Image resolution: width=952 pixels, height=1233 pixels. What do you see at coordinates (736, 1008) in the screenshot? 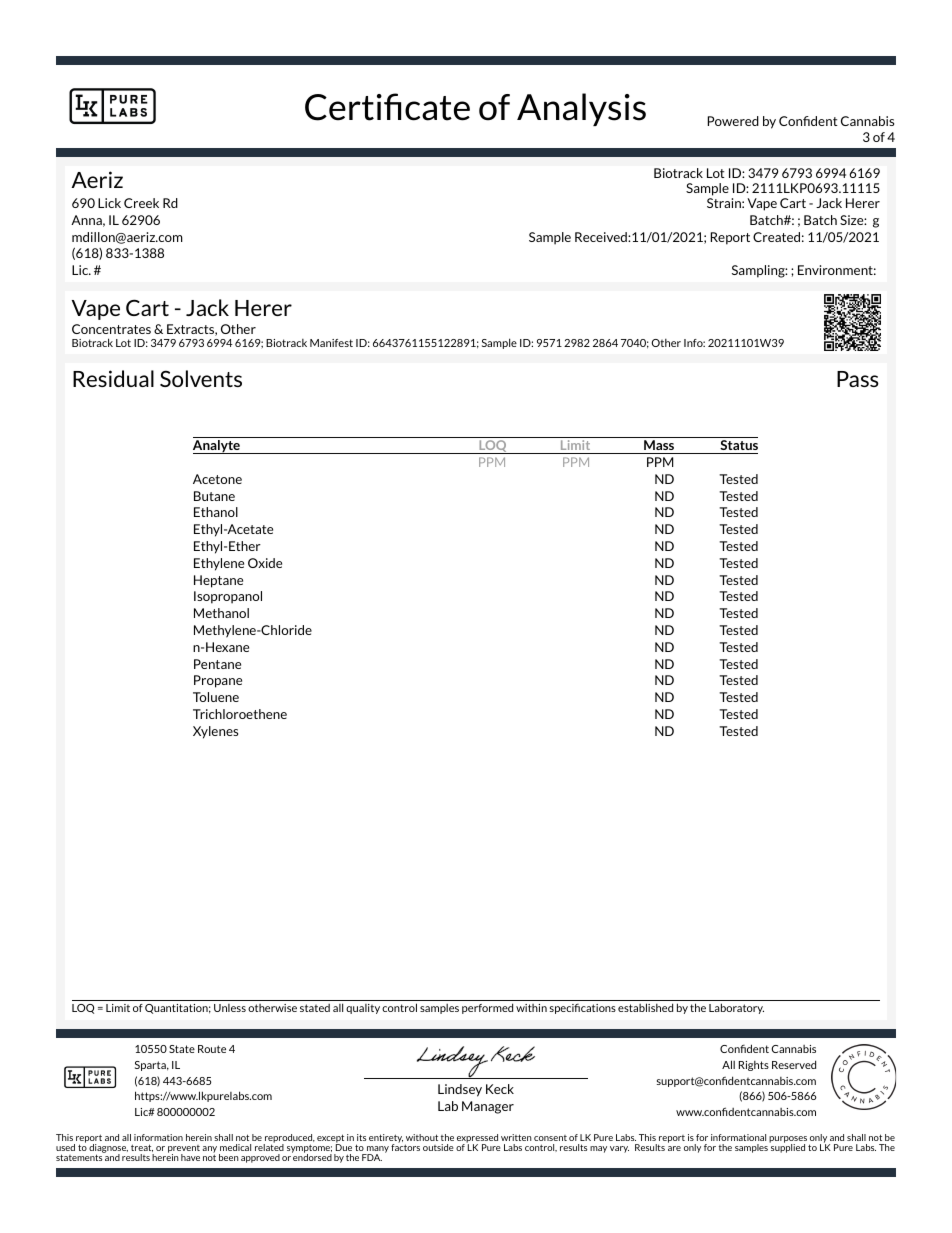
I see `Laboratory` at bounding box center [736, 1008].
